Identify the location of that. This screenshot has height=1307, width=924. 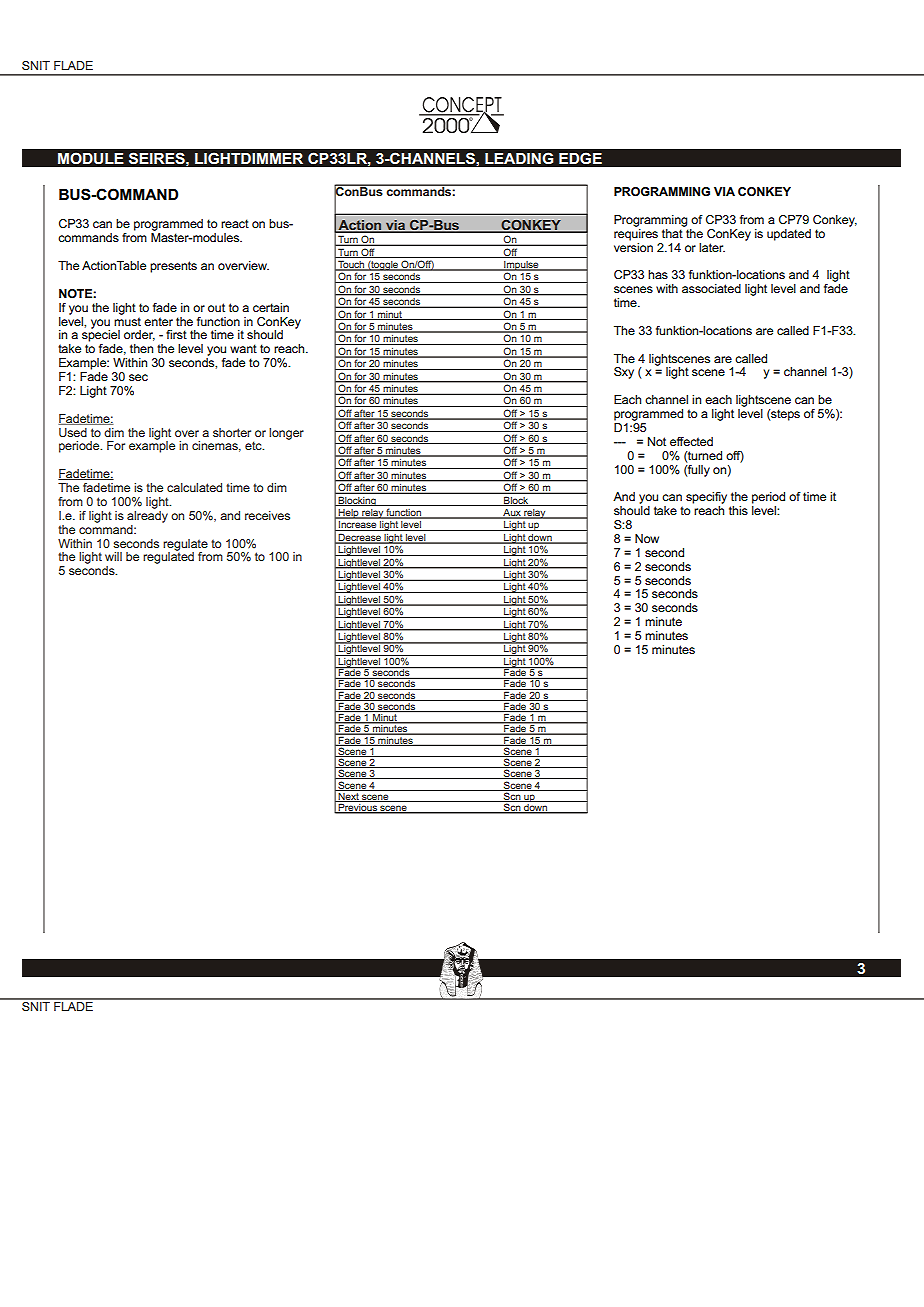
(673, 232).
